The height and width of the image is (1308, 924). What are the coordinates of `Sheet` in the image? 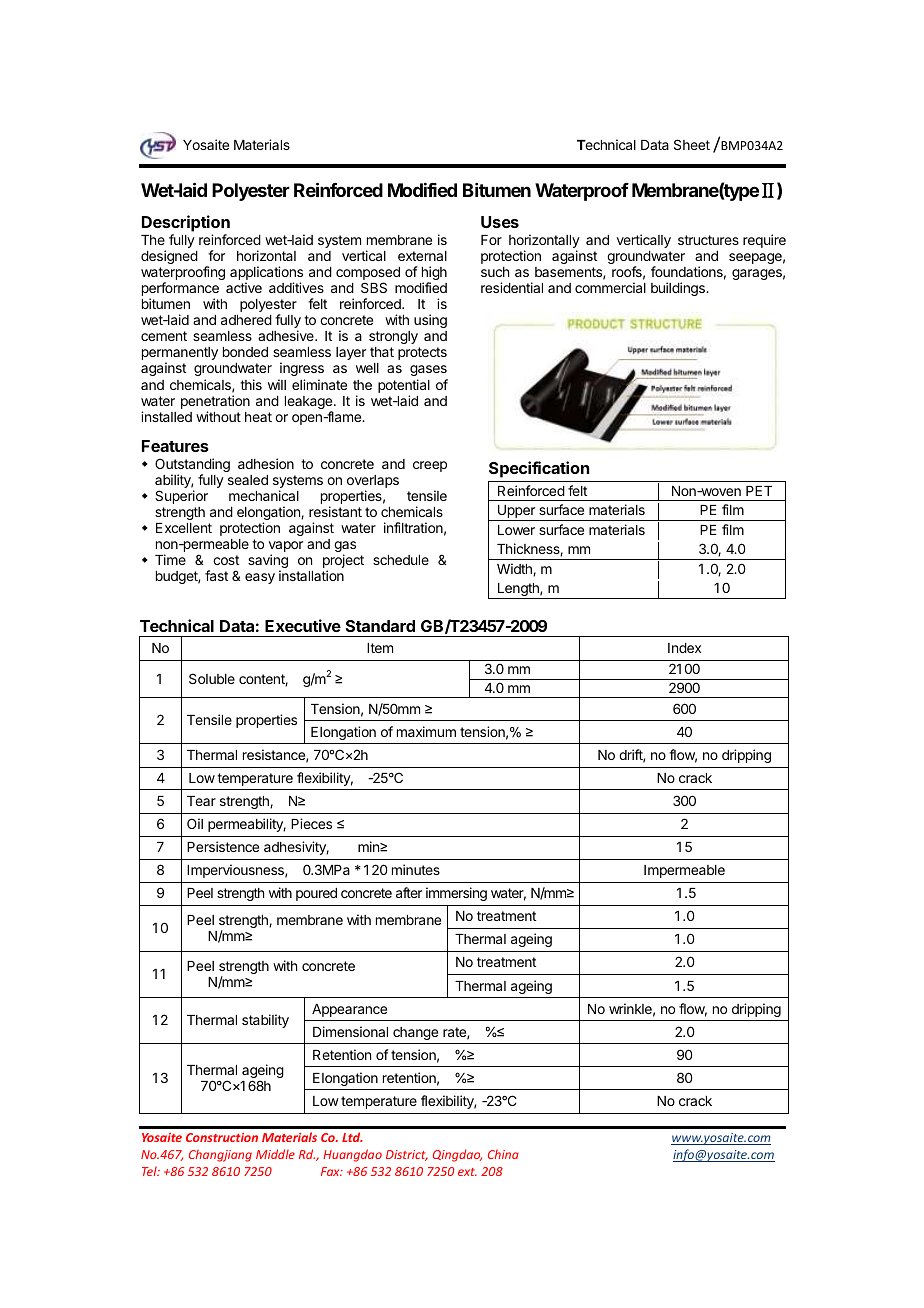 It's located at (692, 144).
